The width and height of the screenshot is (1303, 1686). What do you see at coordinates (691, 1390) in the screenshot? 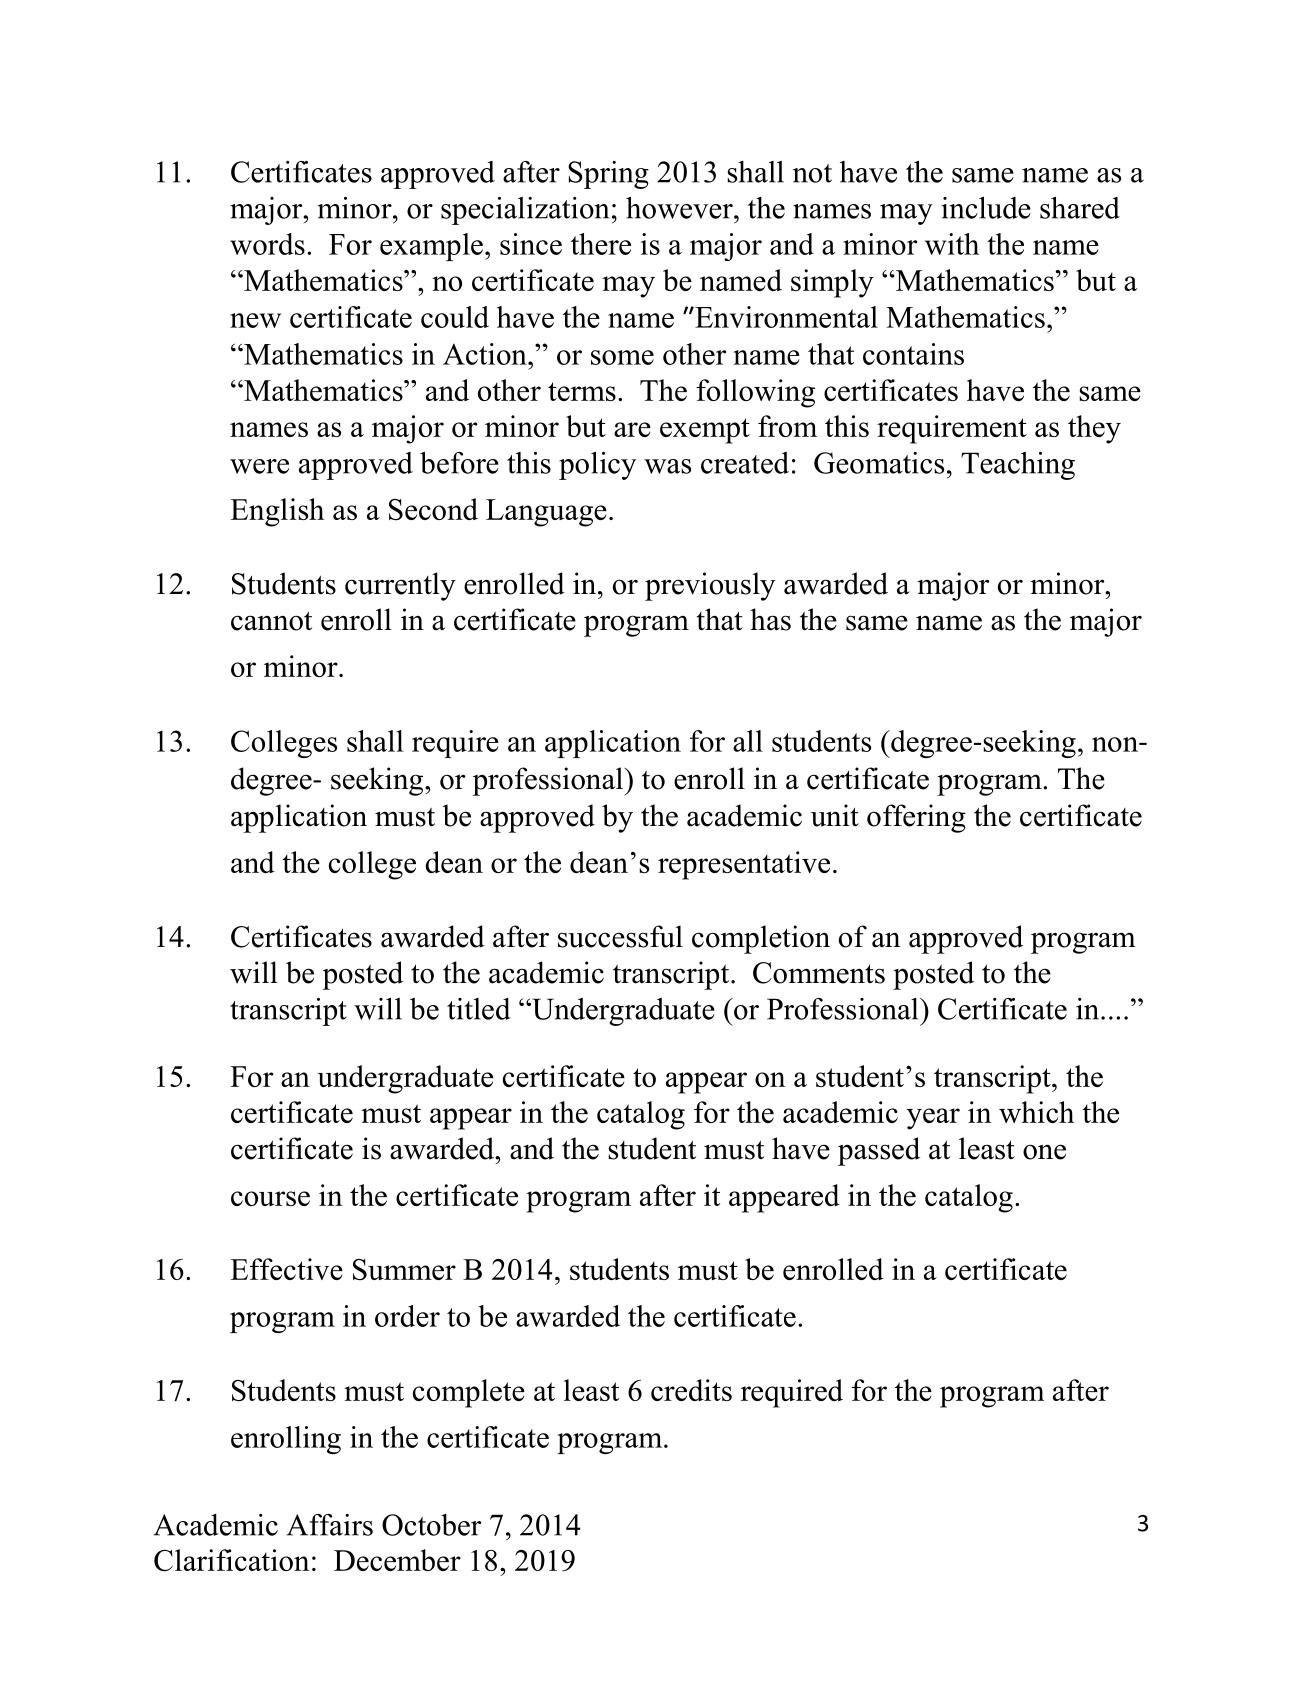
I see `credits` at bounding box center [691, 1390].
